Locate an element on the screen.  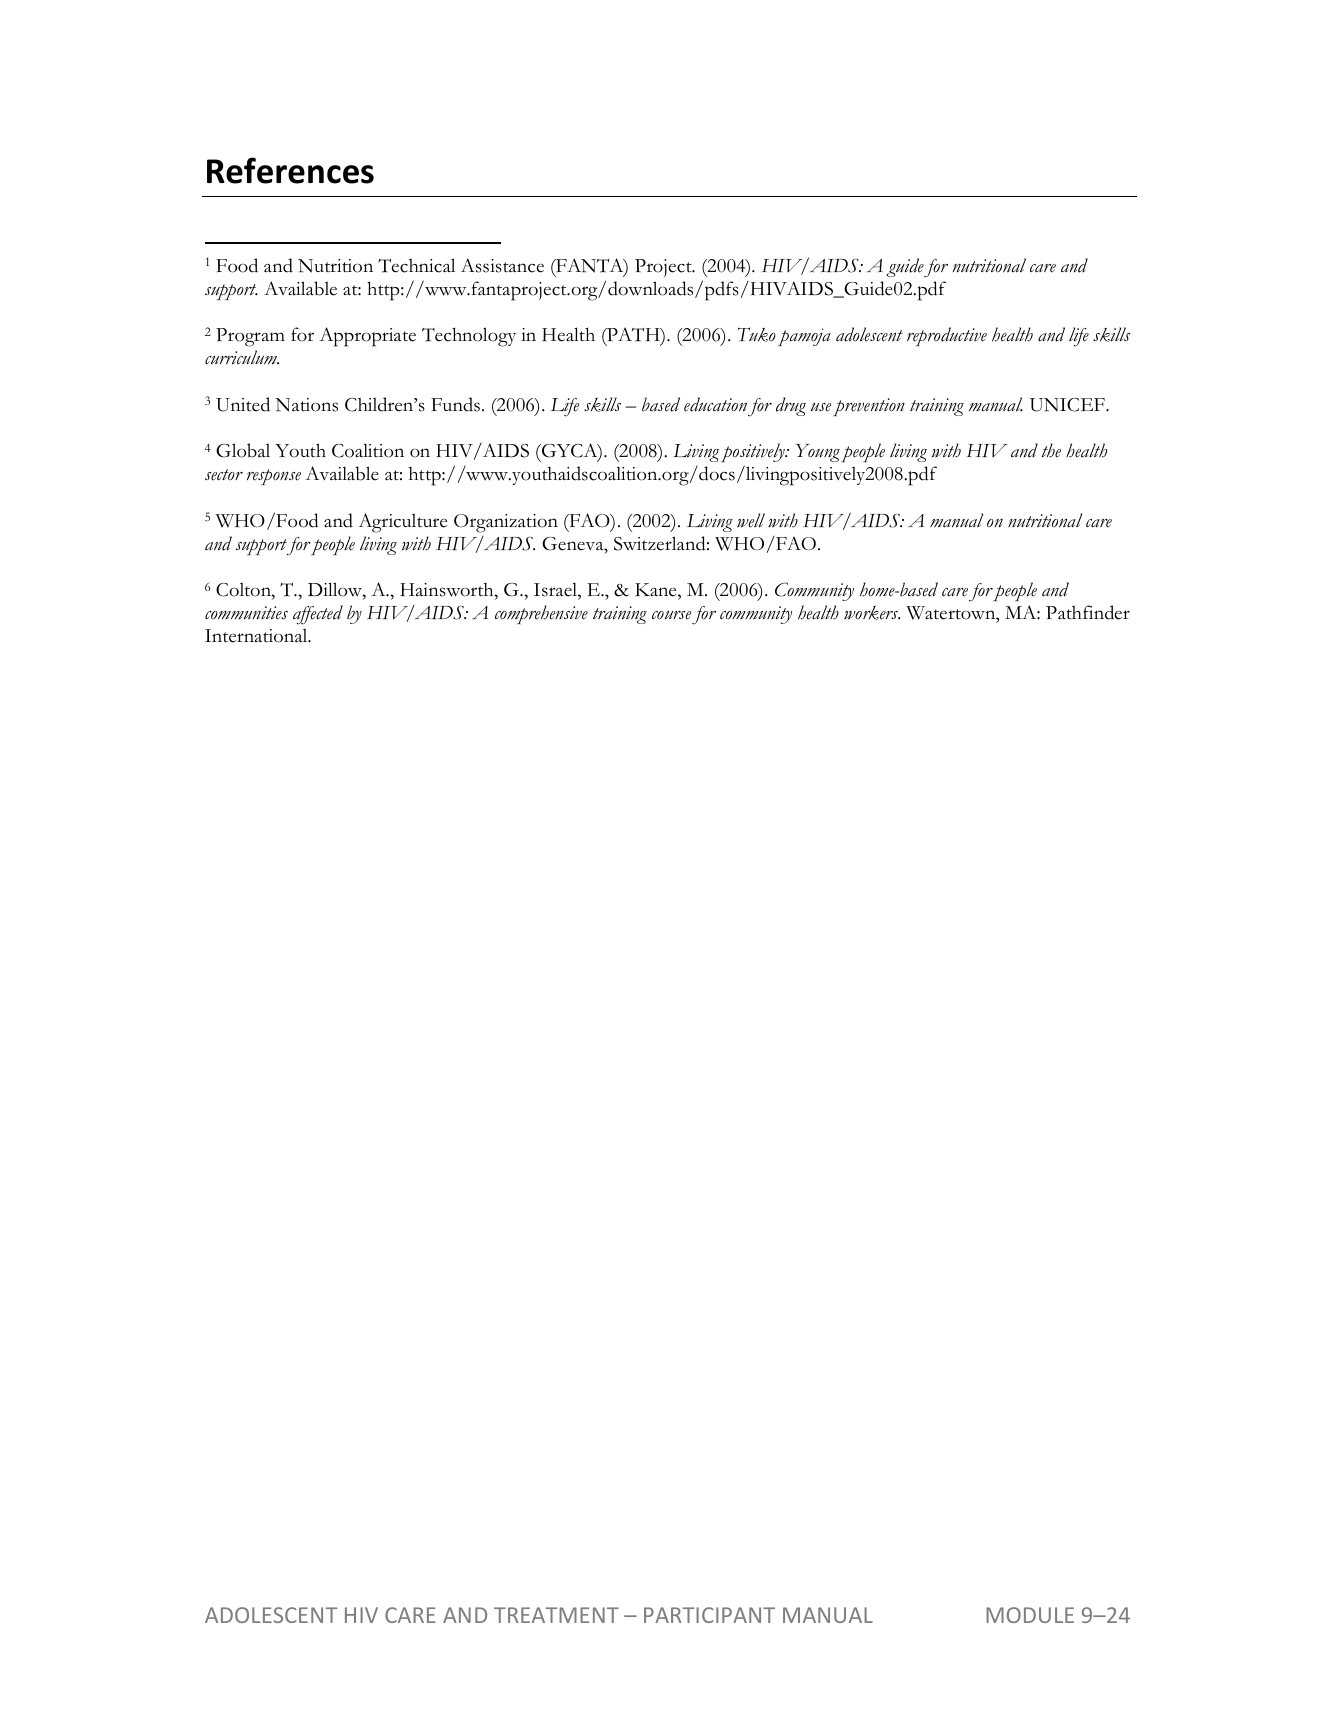
MODULE is located at coordinates (1030, 1615).
